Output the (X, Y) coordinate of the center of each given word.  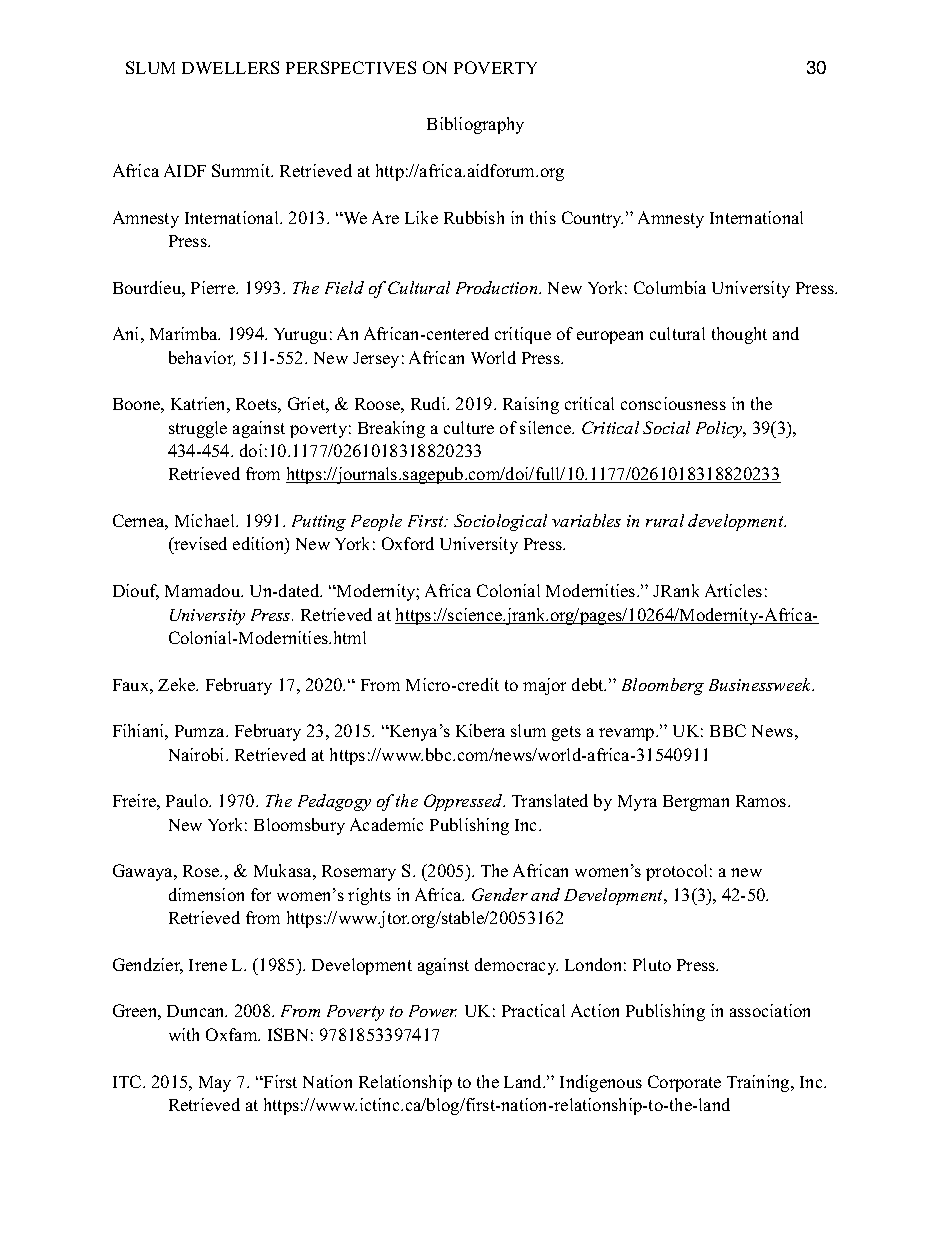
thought (739, 335)
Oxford (408, 543)
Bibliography (475, 125)
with (184, 1034)
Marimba (185, 333)
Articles (733, 590)
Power (433, 1011)
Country (592, 219)
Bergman (696, 803)
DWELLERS (230, 67)
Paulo (188, 800)
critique (523, 335)
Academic (386, 824)
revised (199, 545)
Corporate (684, 1083)
